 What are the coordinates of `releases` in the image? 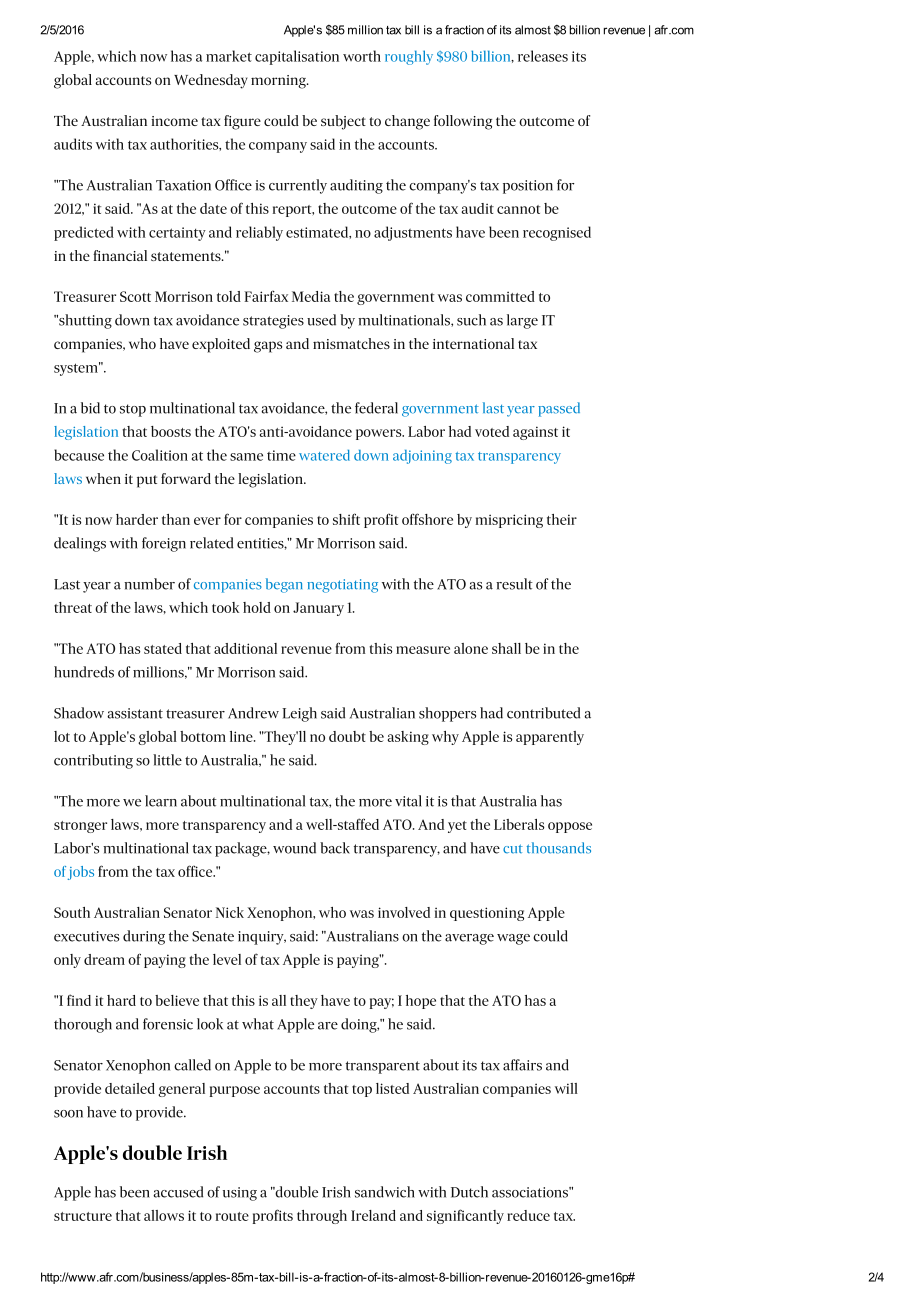 It's located at (543, 56).
